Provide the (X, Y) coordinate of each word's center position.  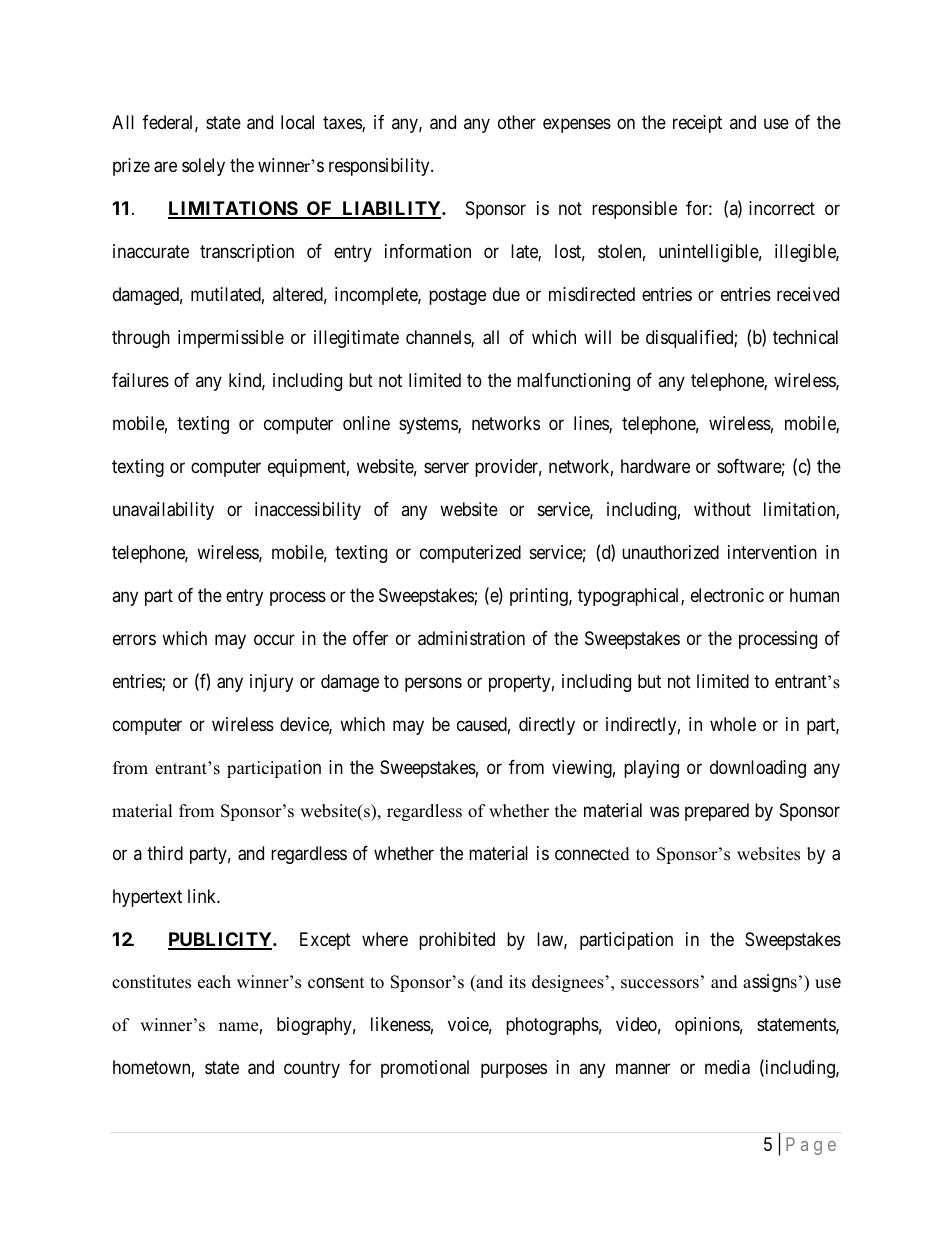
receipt (697, 124)
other (517, 122)
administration (471, 638)
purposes (514, 1071)
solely (203, 167)
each (214, 982)
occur (274, 639)
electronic (727, 595)
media (727, 1067)
